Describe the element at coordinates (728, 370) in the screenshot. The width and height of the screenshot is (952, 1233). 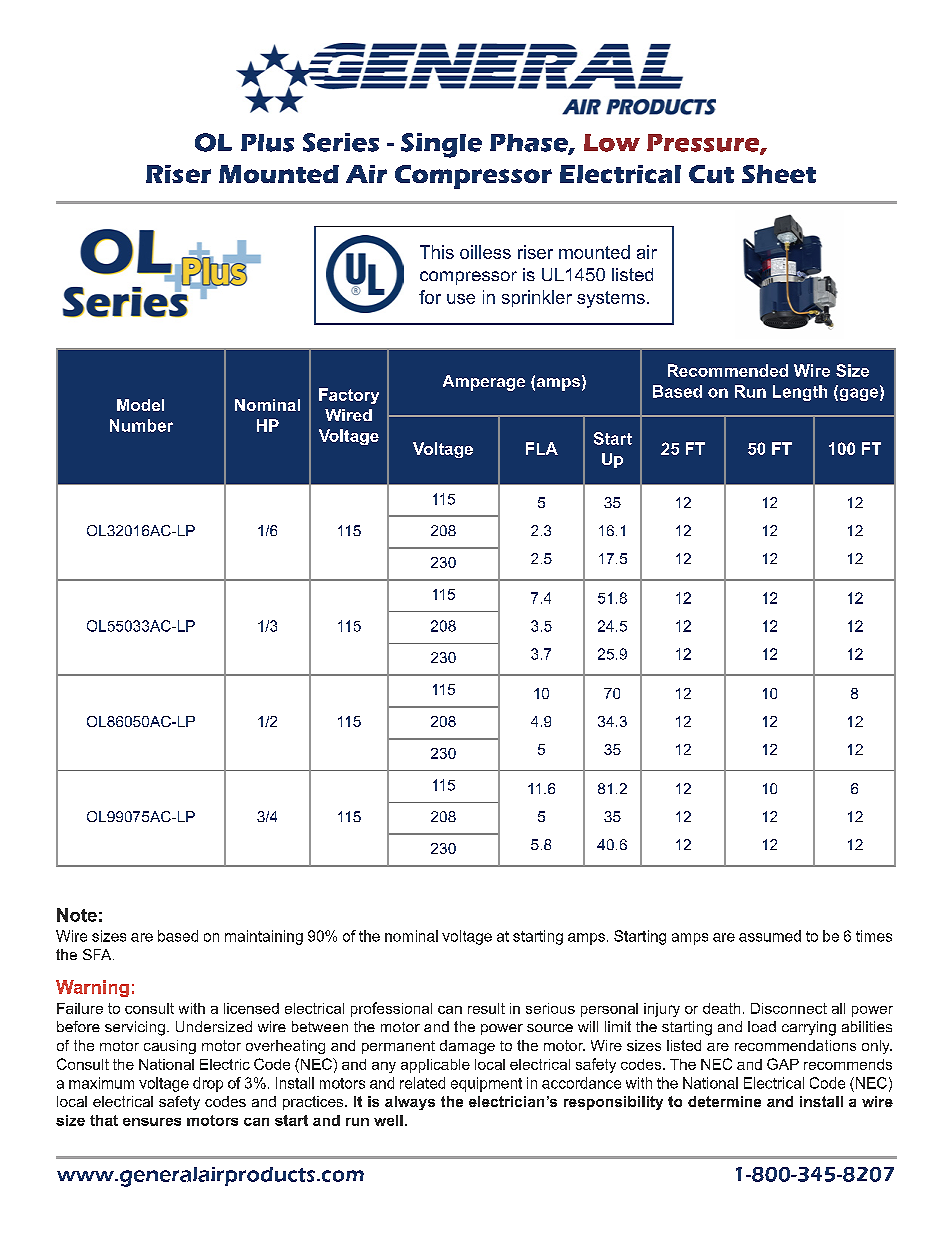
I see `Recommended` at that location.
